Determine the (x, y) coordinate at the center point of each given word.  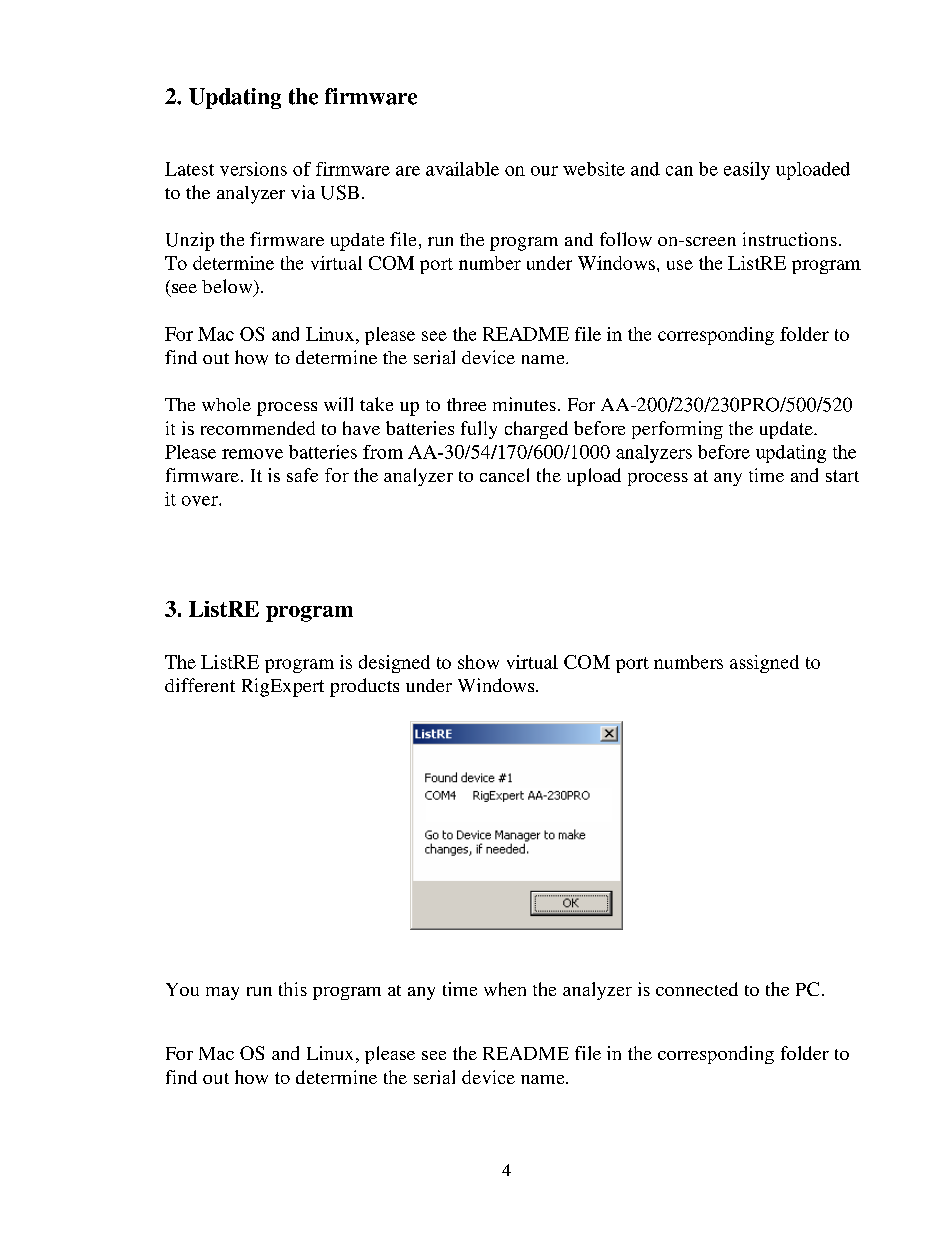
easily (747, 171)
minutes (524, 404)
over (201, 501)
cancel (504, 475)
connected (697, 989)
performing (677, 430)
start (842, 476)
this (293, 989)
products (364, 687)
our (544, 171)
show (478, 662)
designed (394, 664)
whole (226, 404)
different (200, 685)
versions (253, 169)
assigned (764, 664)
